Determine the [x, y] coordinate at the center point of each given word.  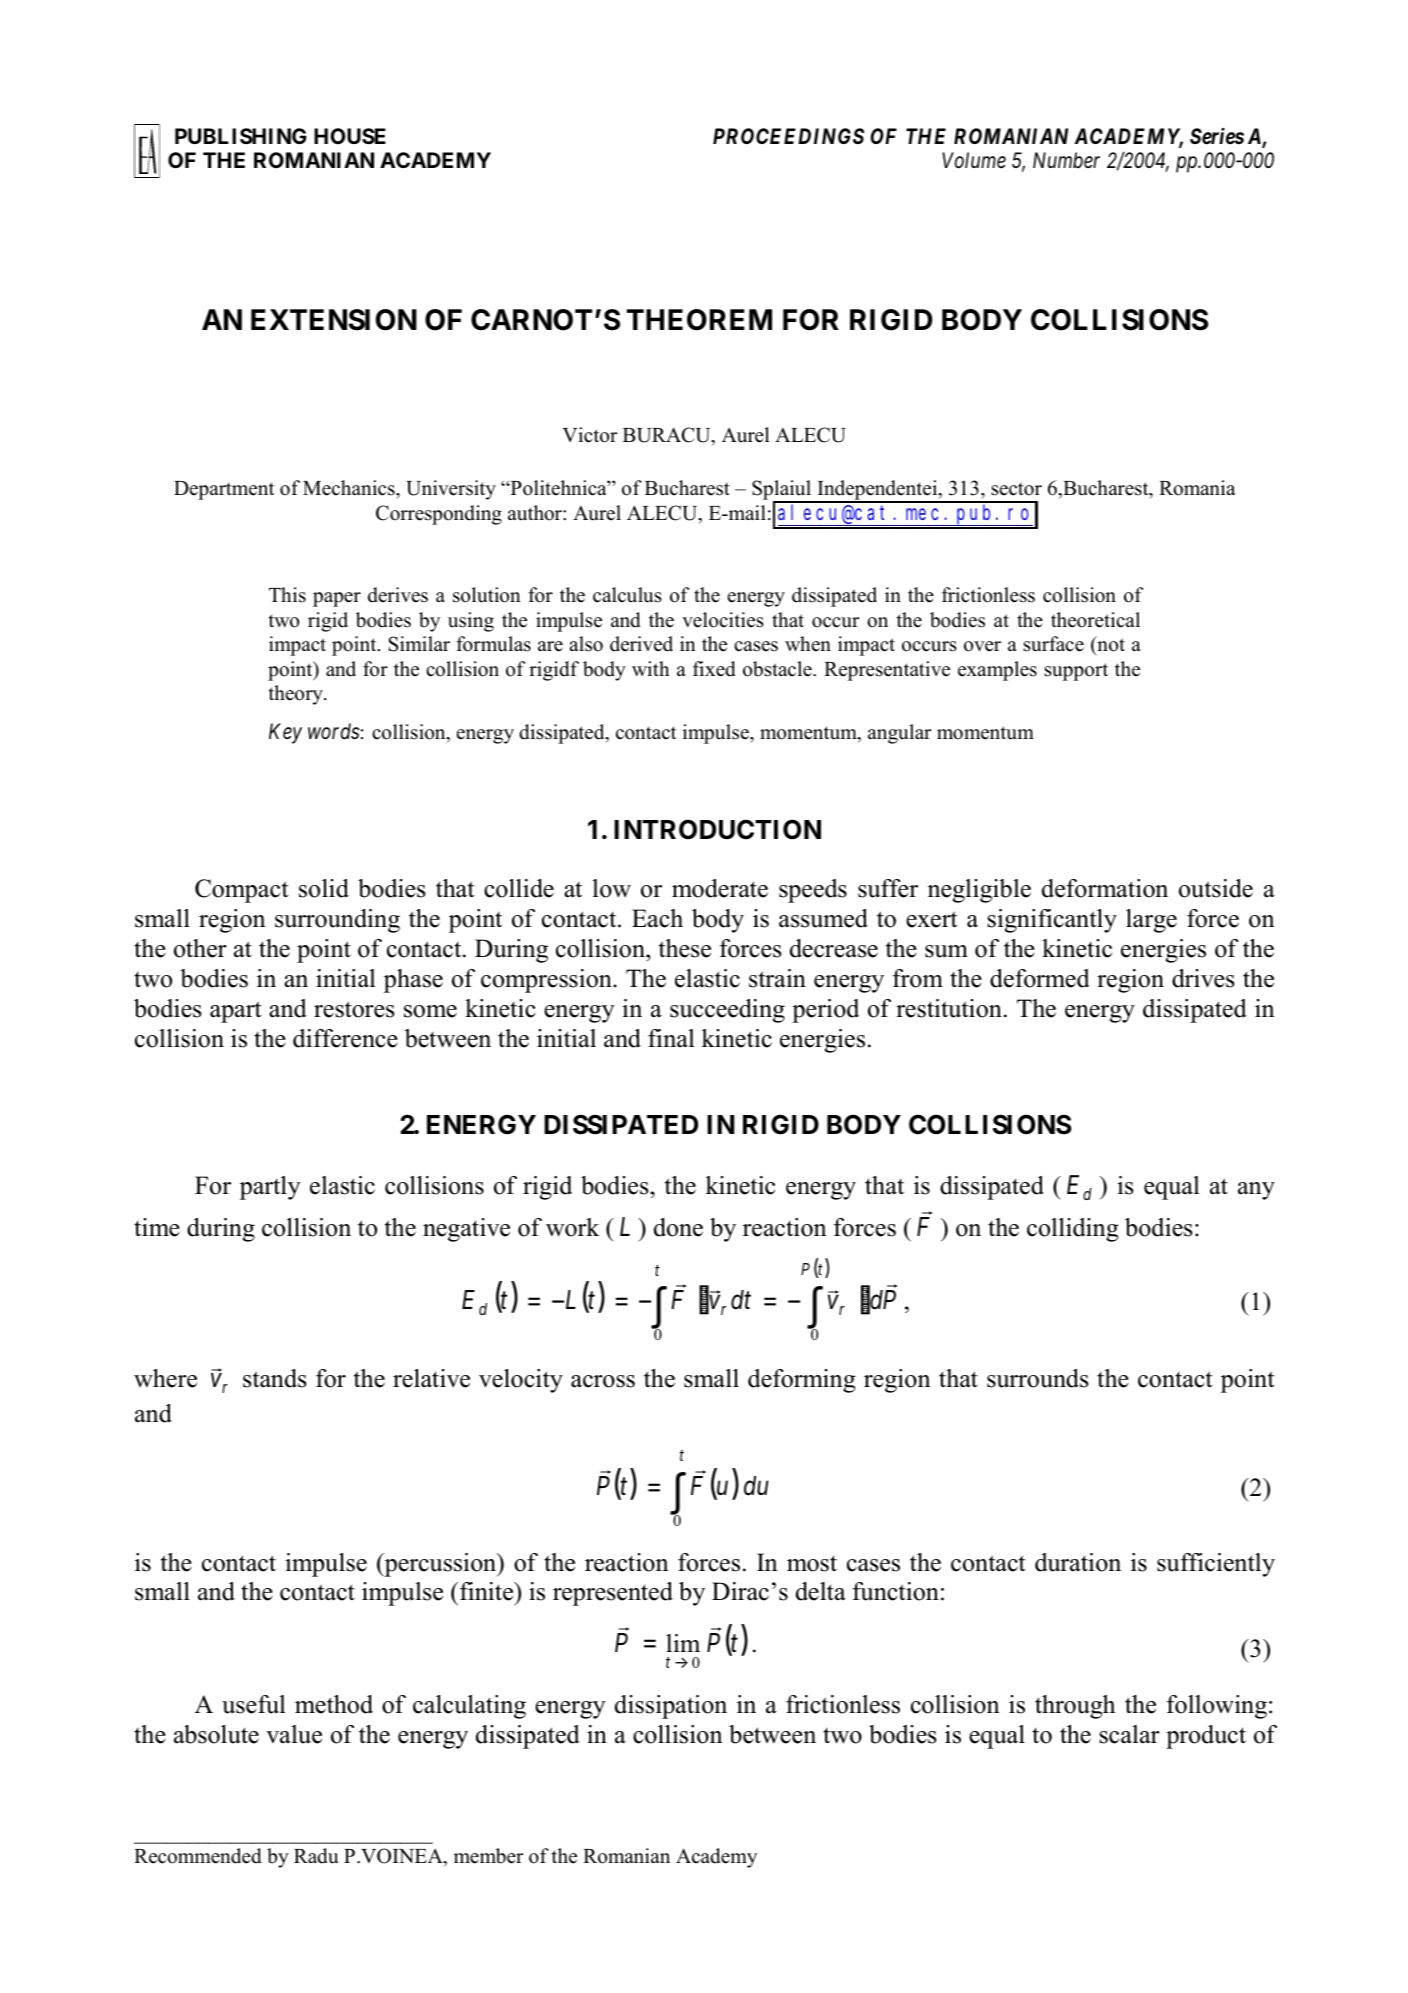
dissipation [671, 1707]
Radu [316, 1856]
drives [1203, 978]
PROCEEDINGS [788, 136]
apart [235, 1012]
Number [1066, 160]
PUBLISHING [241, 136]
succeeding [727, 1011]
